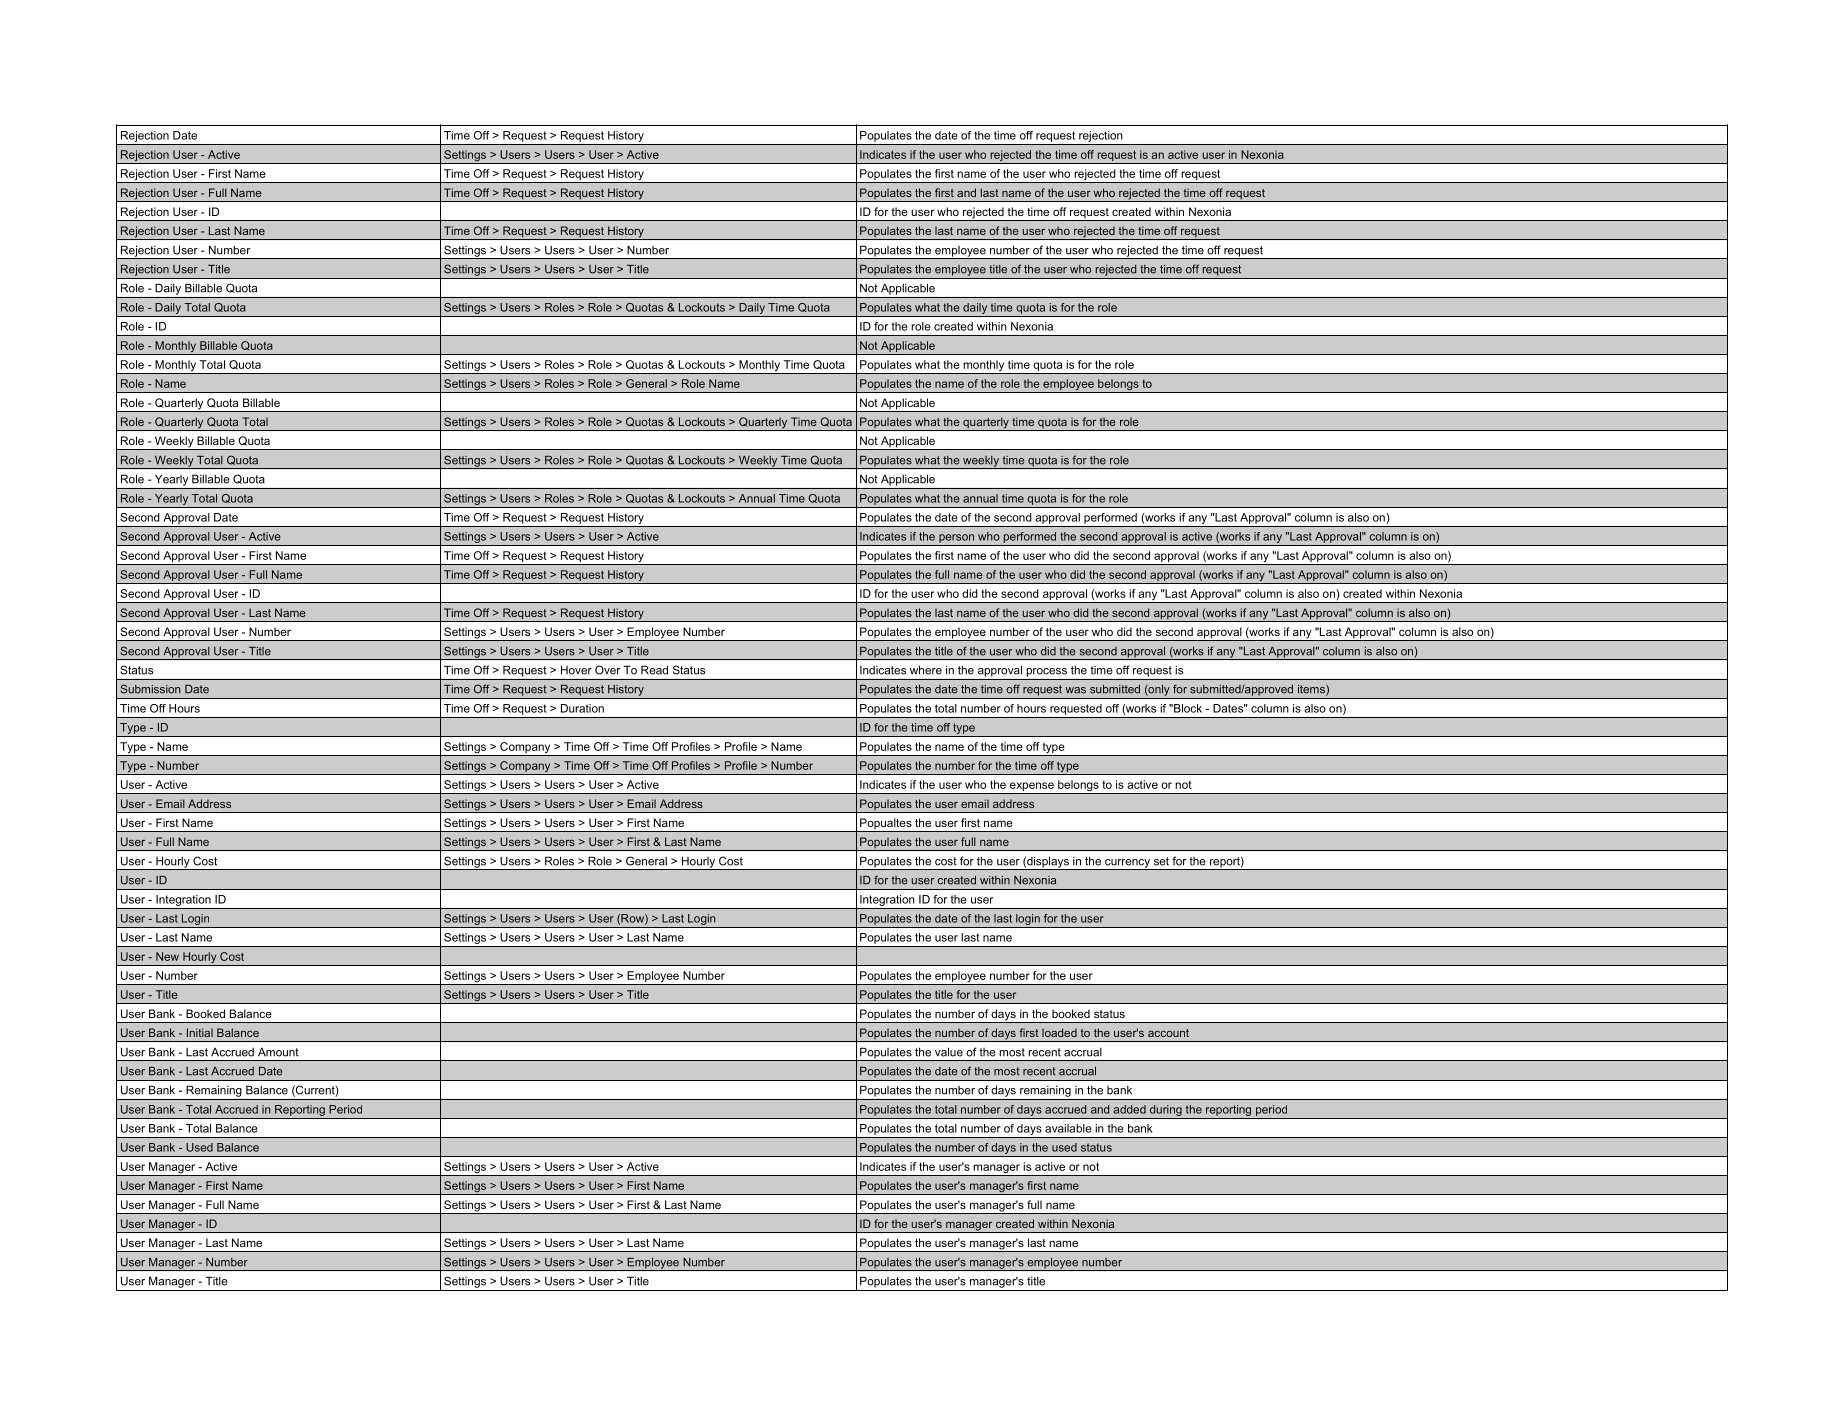 This image has width=1844, height=1425. I want to click on added, so click(1130, 1109).
